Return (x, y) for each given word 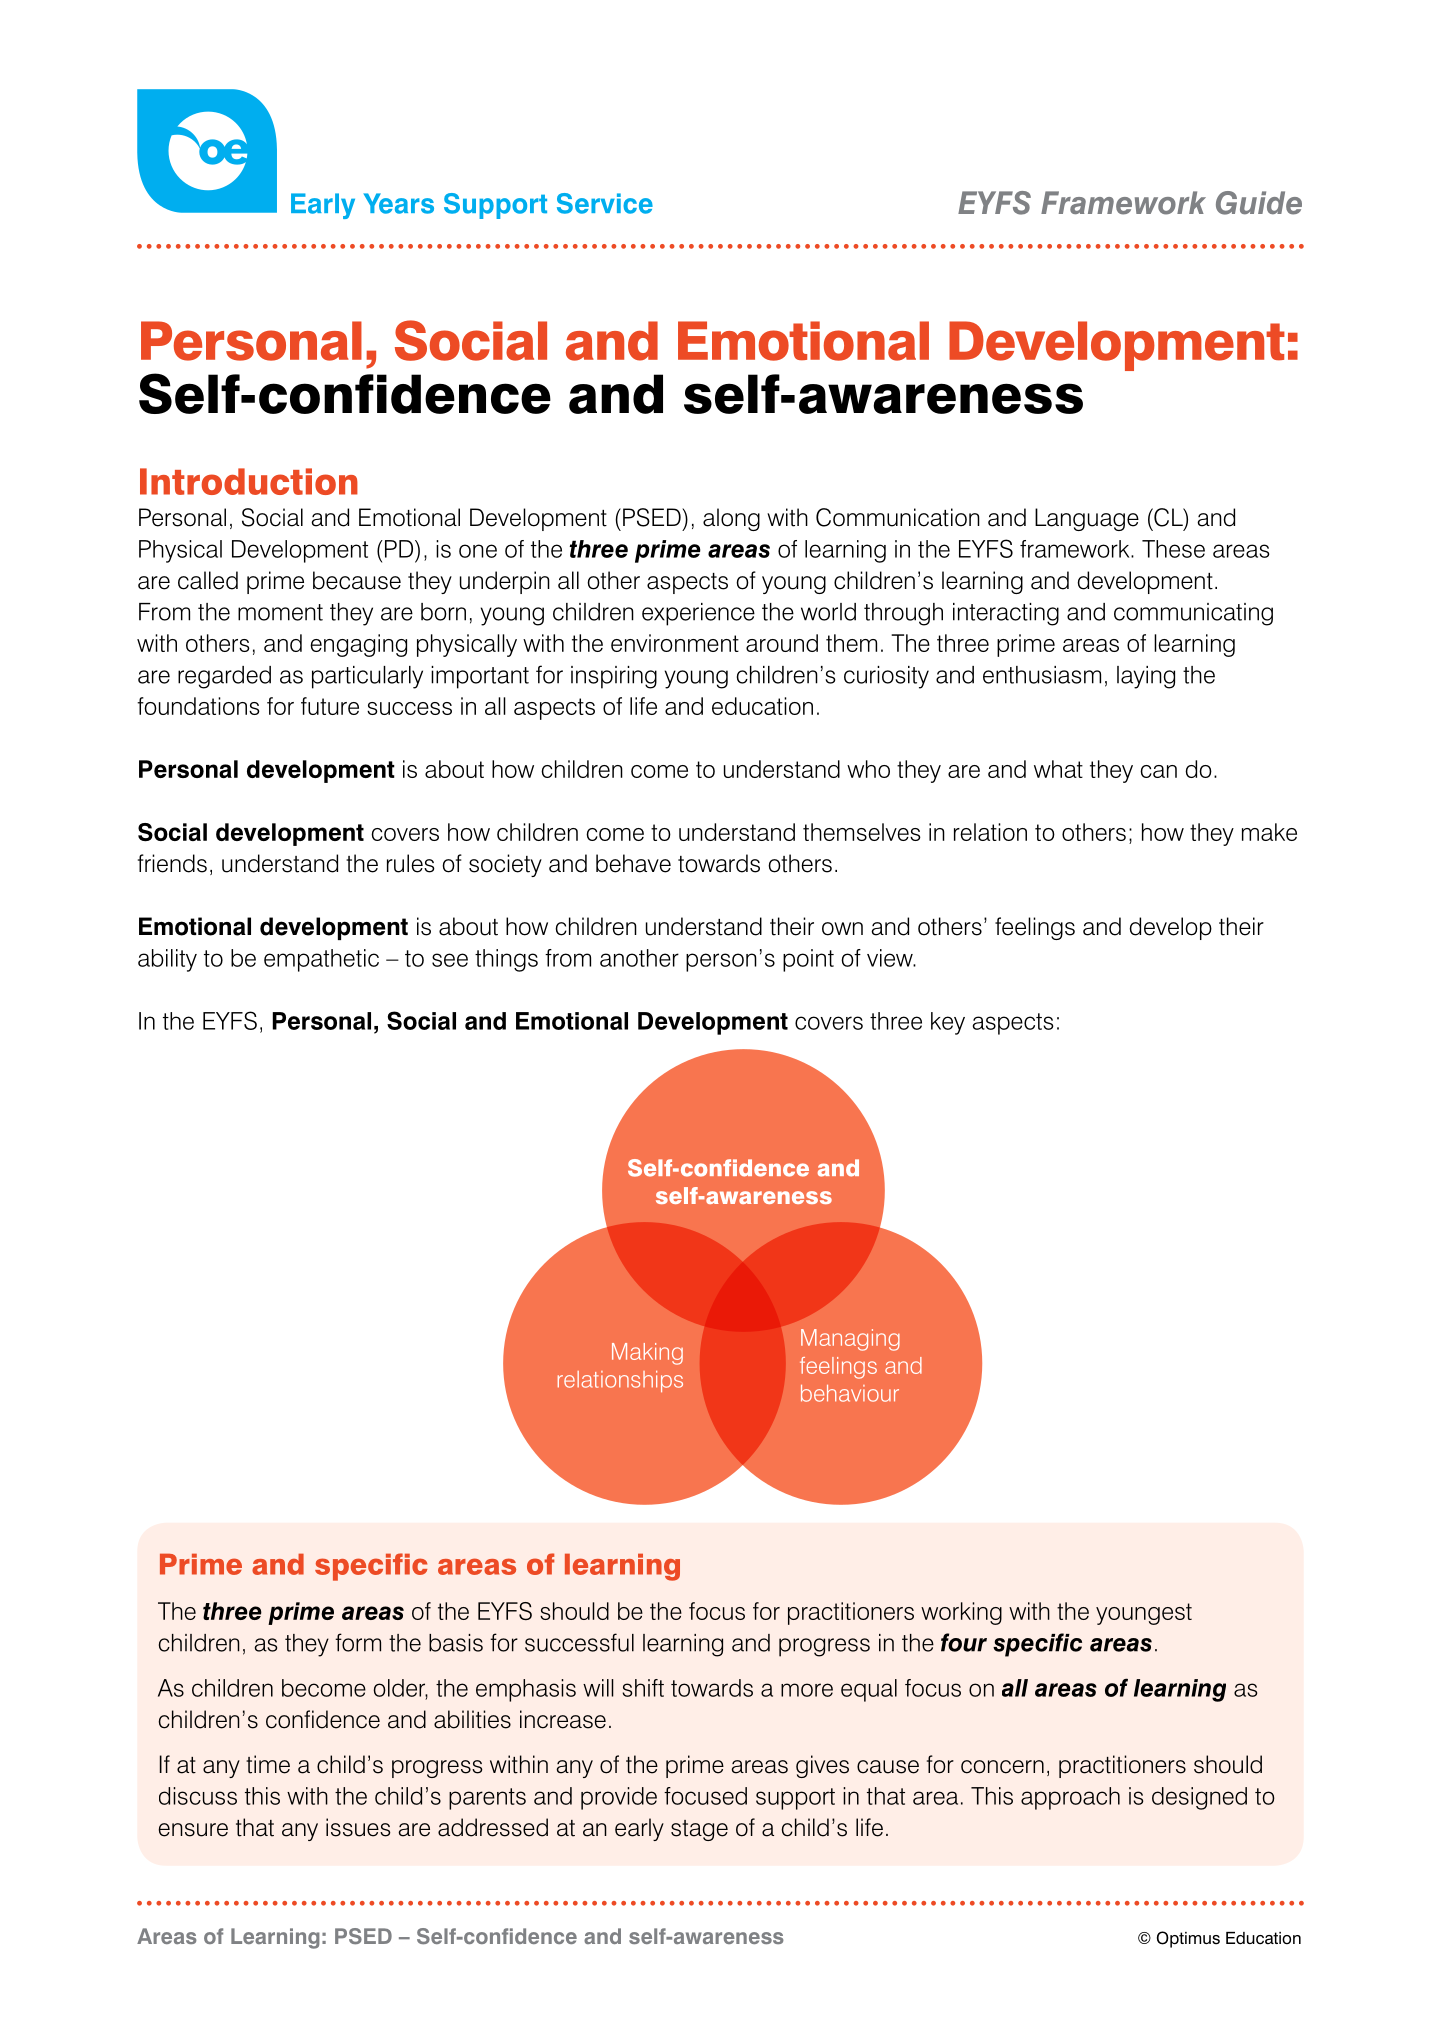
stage (699, 1830)
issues (358, 1827)
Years (399, 203)
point (808, 960)
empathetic (321, 960)
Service (605, 203)
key (948, 1023)
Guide (1259, 203)
